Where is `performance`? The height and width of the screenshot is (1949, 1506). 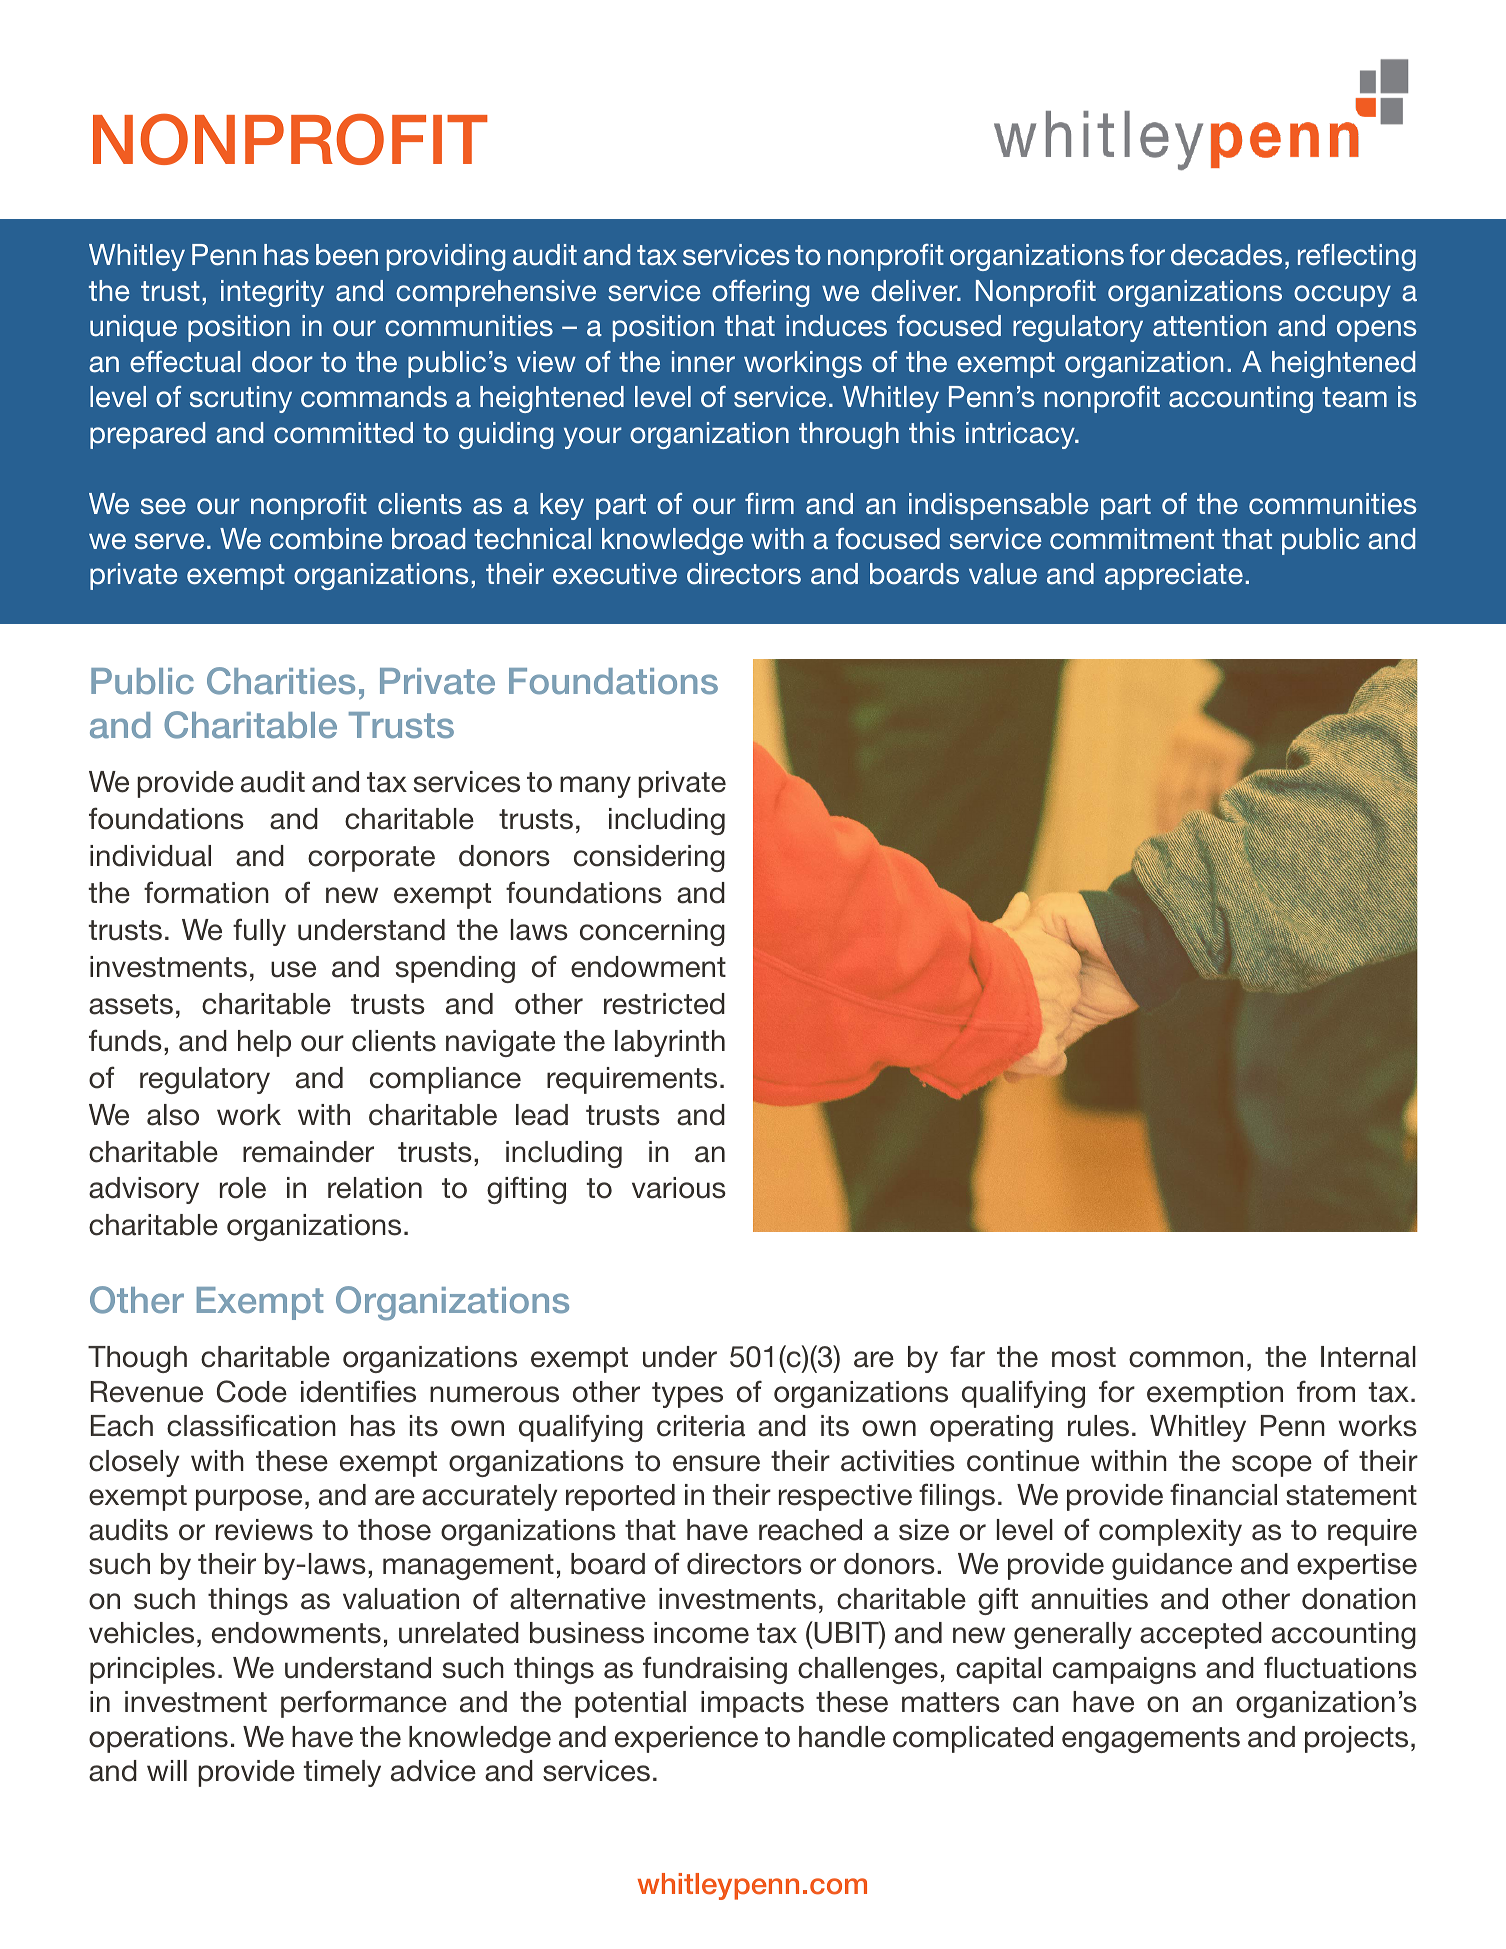 performance is located at coordinates (364, 1704).
